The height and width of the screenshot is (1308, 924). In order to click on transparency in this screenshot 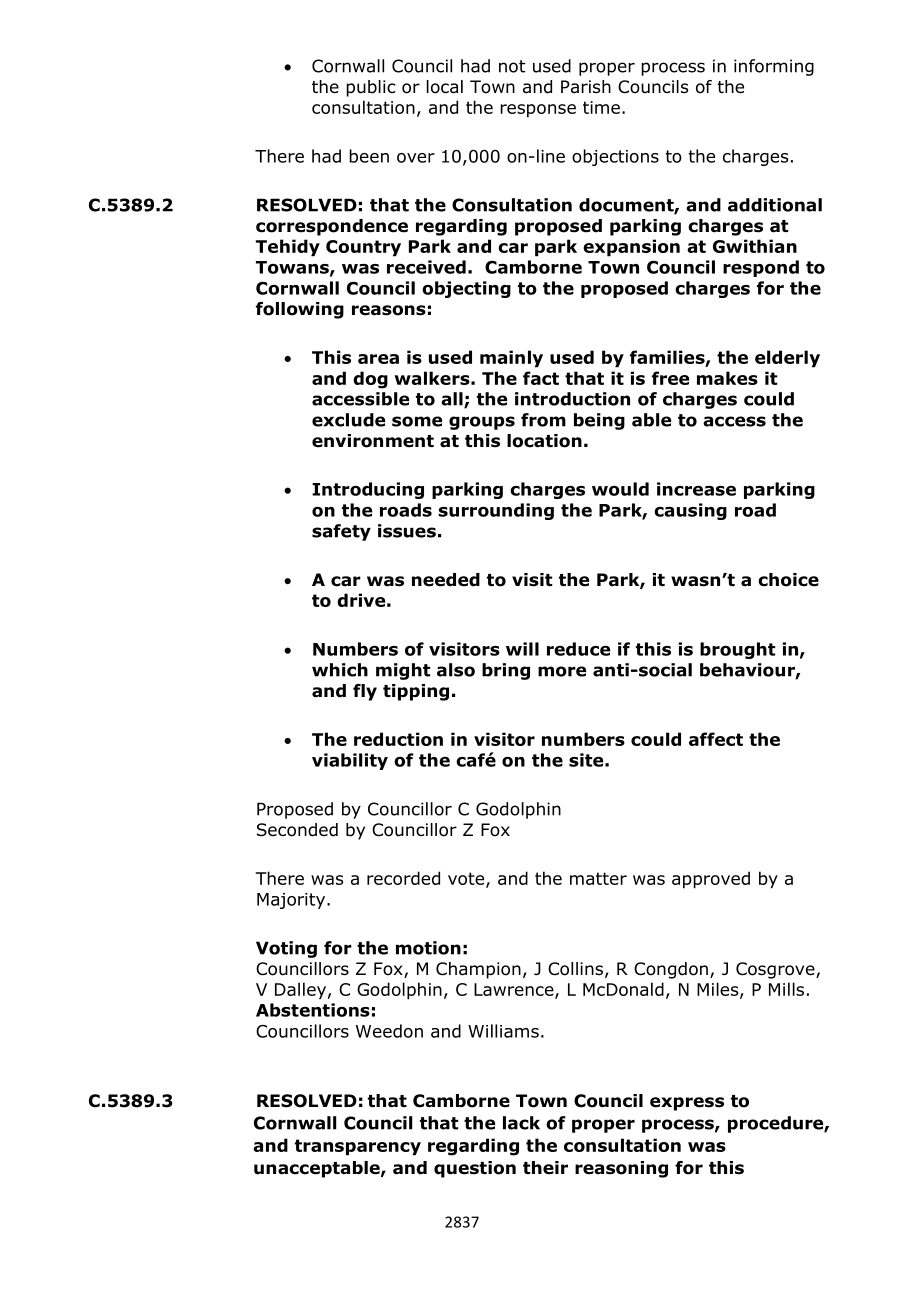, I will do `click(358, 1147)`.
